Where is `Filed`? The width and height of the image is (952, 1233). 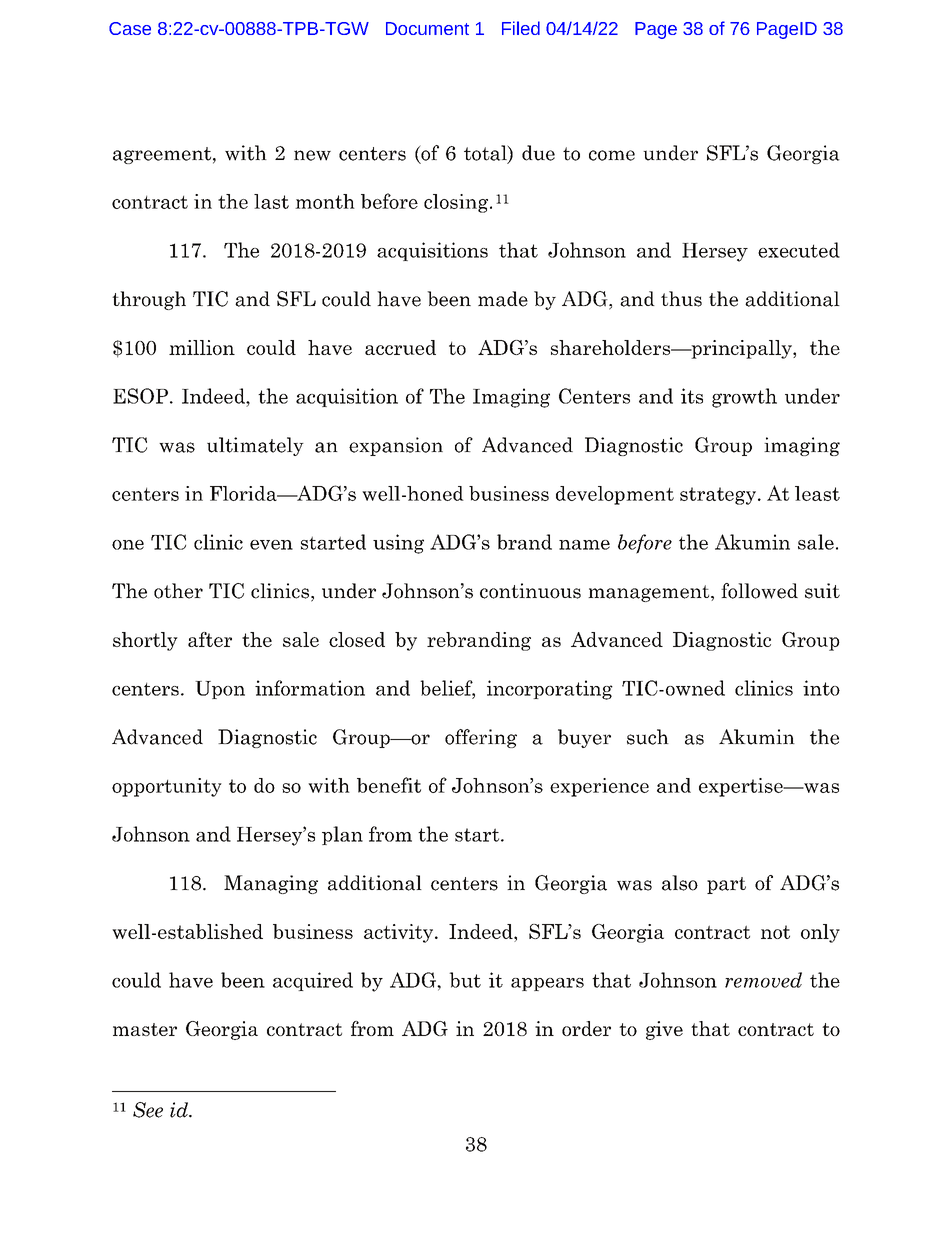
Filed is located at coordinates (521, 28).
